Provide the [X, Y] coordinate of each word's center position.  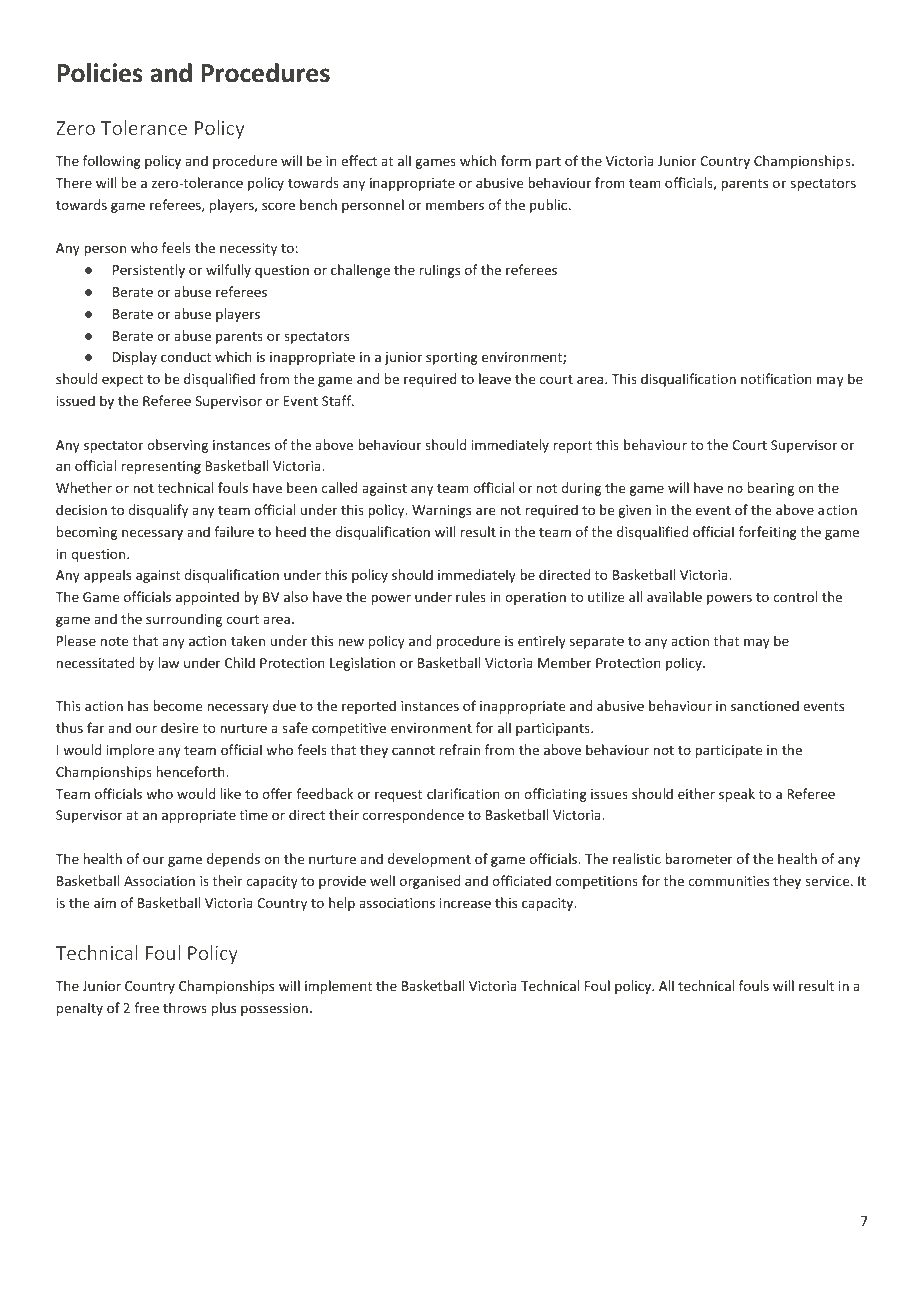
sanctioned [765, 705]
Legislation [362, 664]
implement [338, 987]
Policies [100, 73]
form [516, 160]
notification [776, 378]
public [548, 206]
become [177, 705]
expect [122, 381]
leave [495, 378]
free [146, 1007]
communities [728, 881]
